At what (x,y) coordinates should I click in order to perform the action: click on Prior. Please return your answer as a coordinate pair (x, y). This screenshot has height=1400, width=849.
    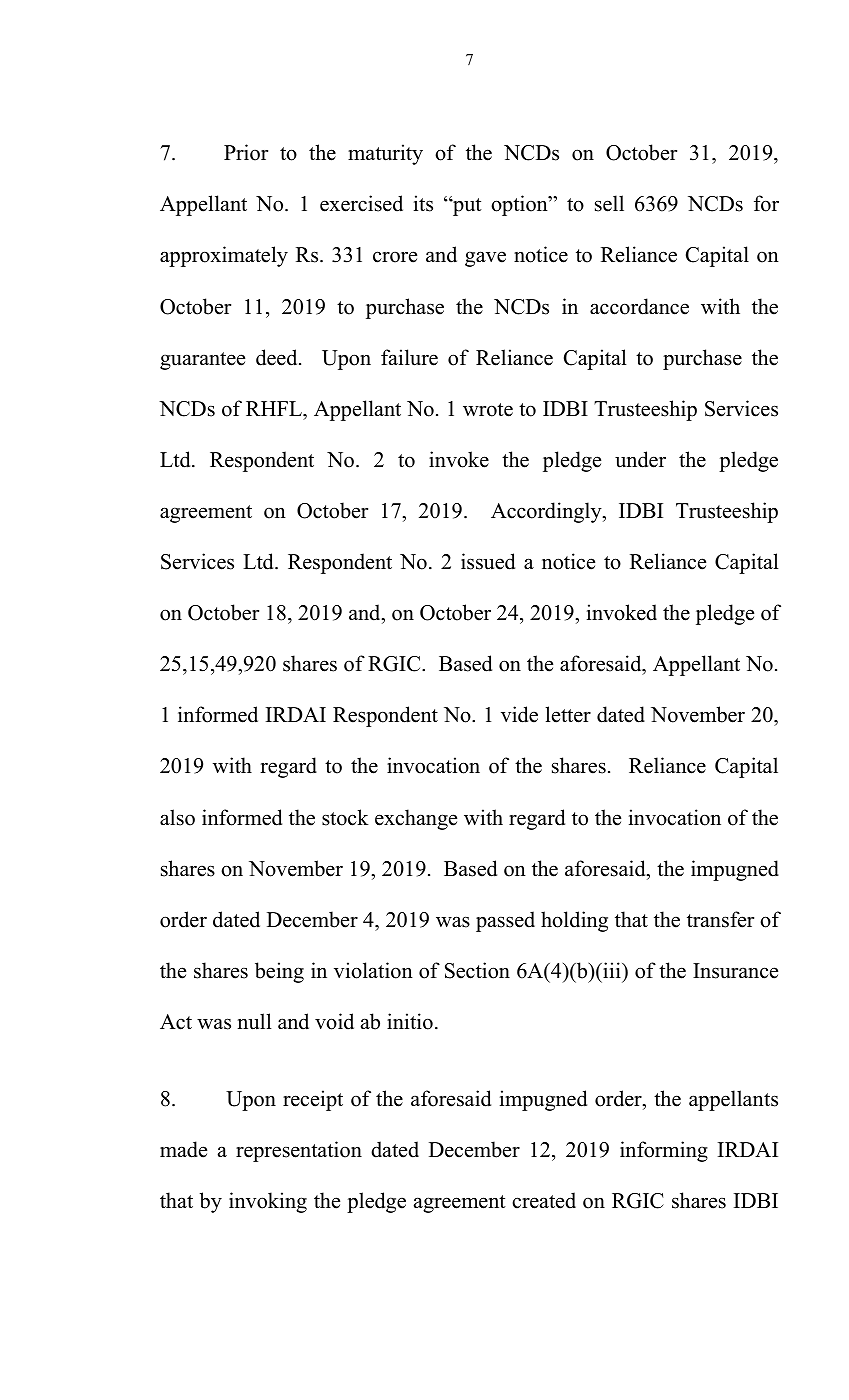
    Looking at the image, I should click on (246, 152).
